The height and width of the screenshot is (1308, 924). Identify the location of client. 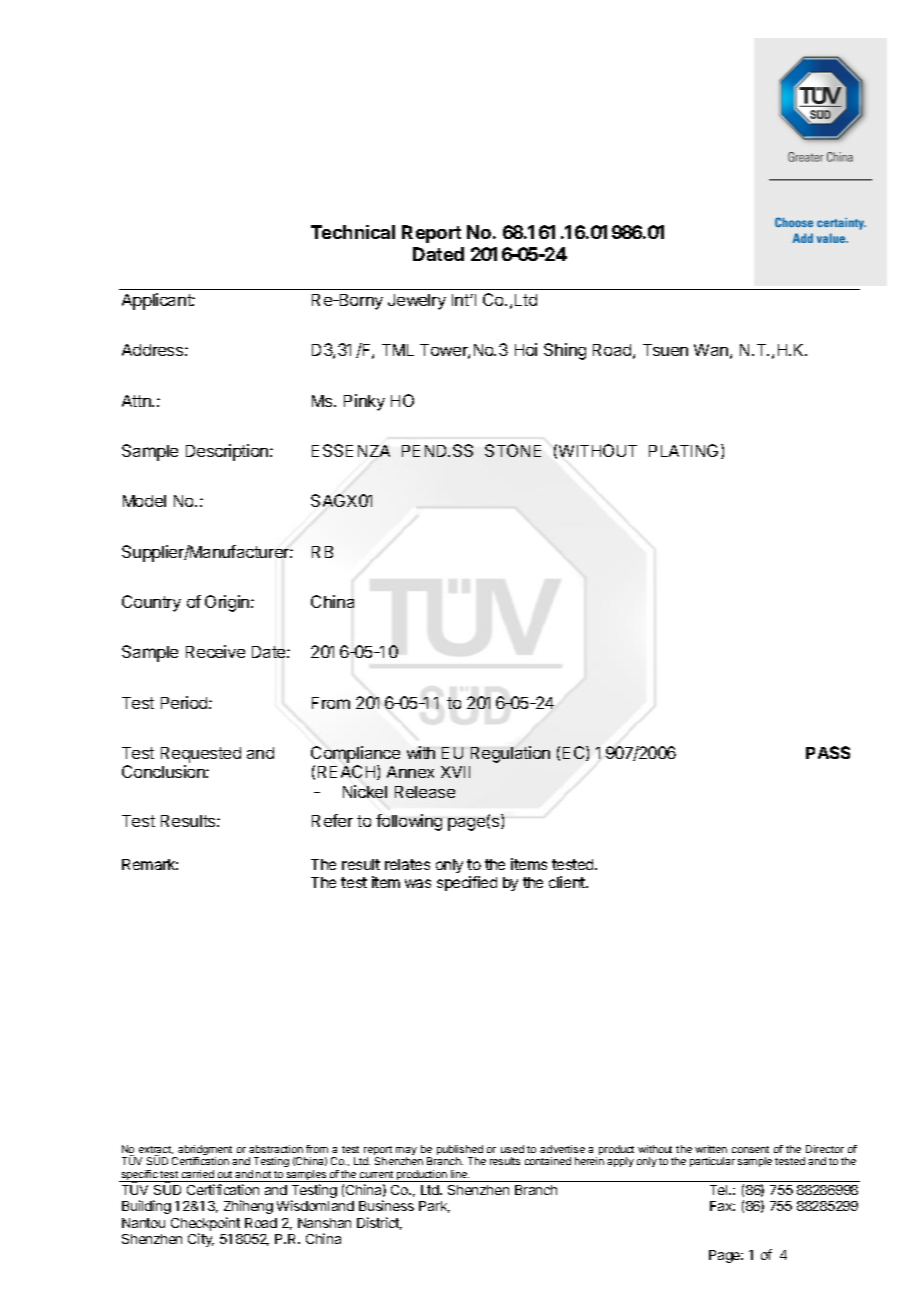
(568, 882).
